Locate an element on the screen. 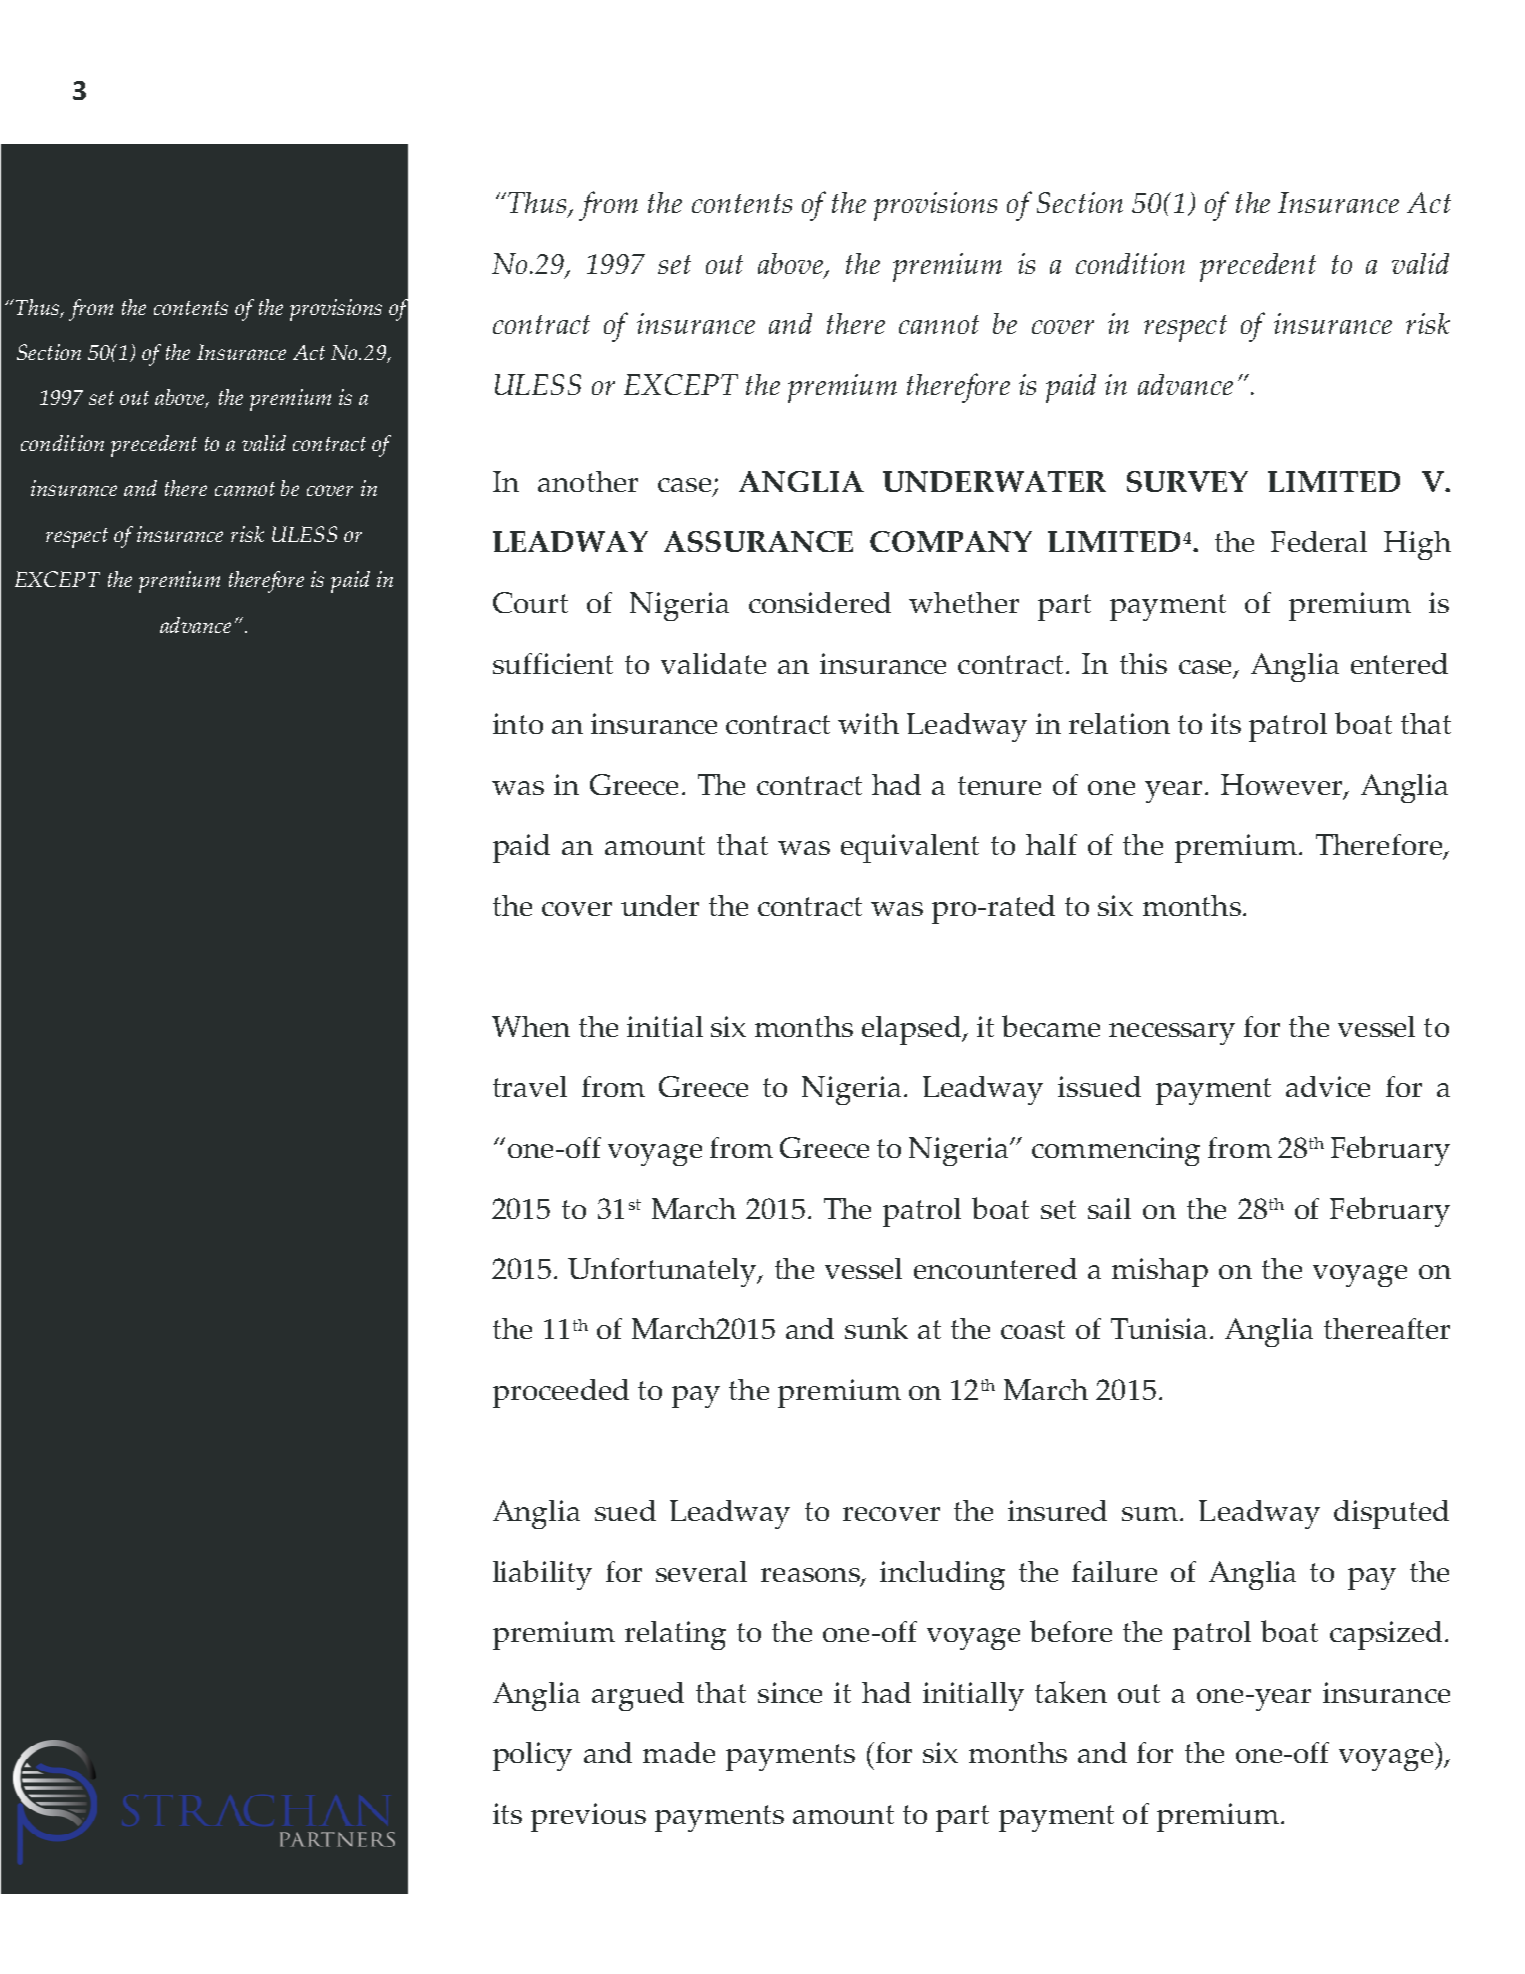 This screenshot has width=1525, height=1974. travel is located at coordinates (530, 1086).
